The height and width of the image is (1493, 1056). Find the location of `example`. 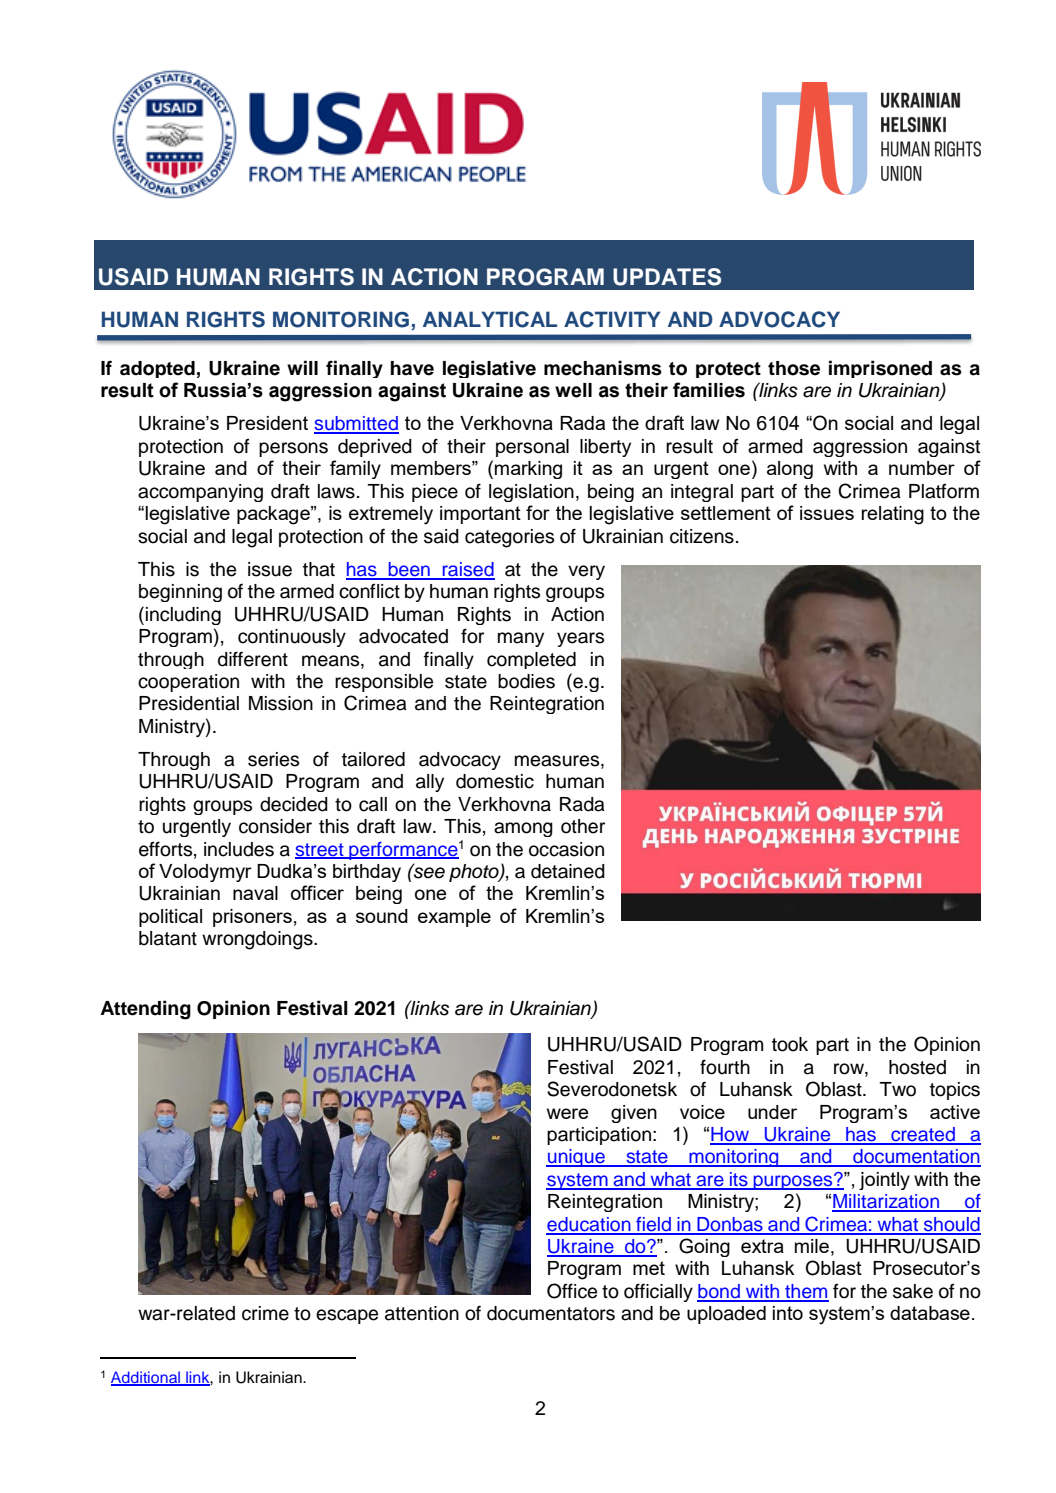

example is located at coordinates (454, 918).
